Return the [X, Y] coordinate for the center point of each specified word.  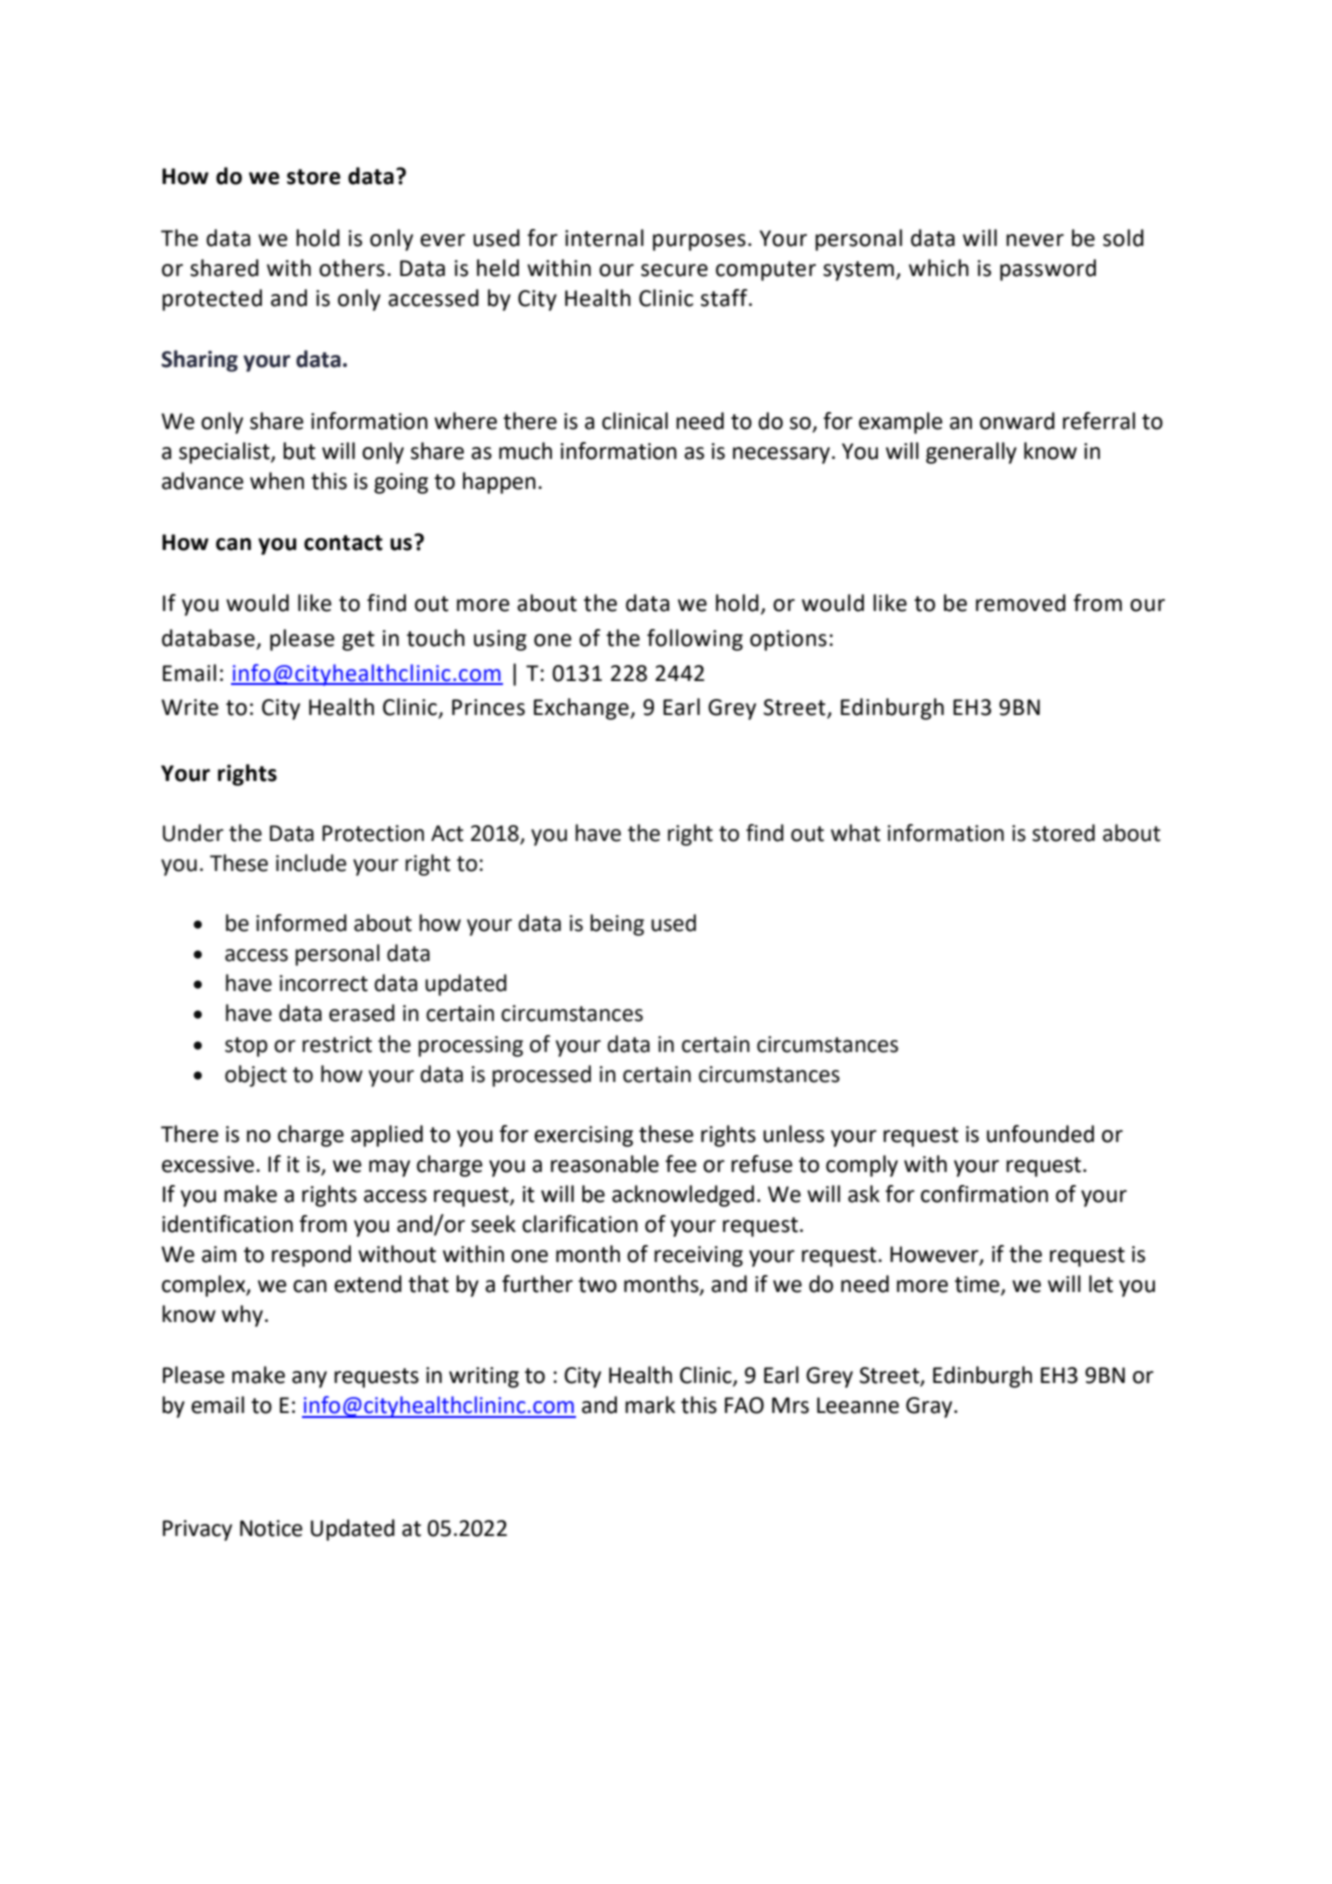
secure [674, 270]
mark [650, 1405]
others [352, 268]
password [1048, 270]
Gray [930, 1407]
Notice [271, 1528]
